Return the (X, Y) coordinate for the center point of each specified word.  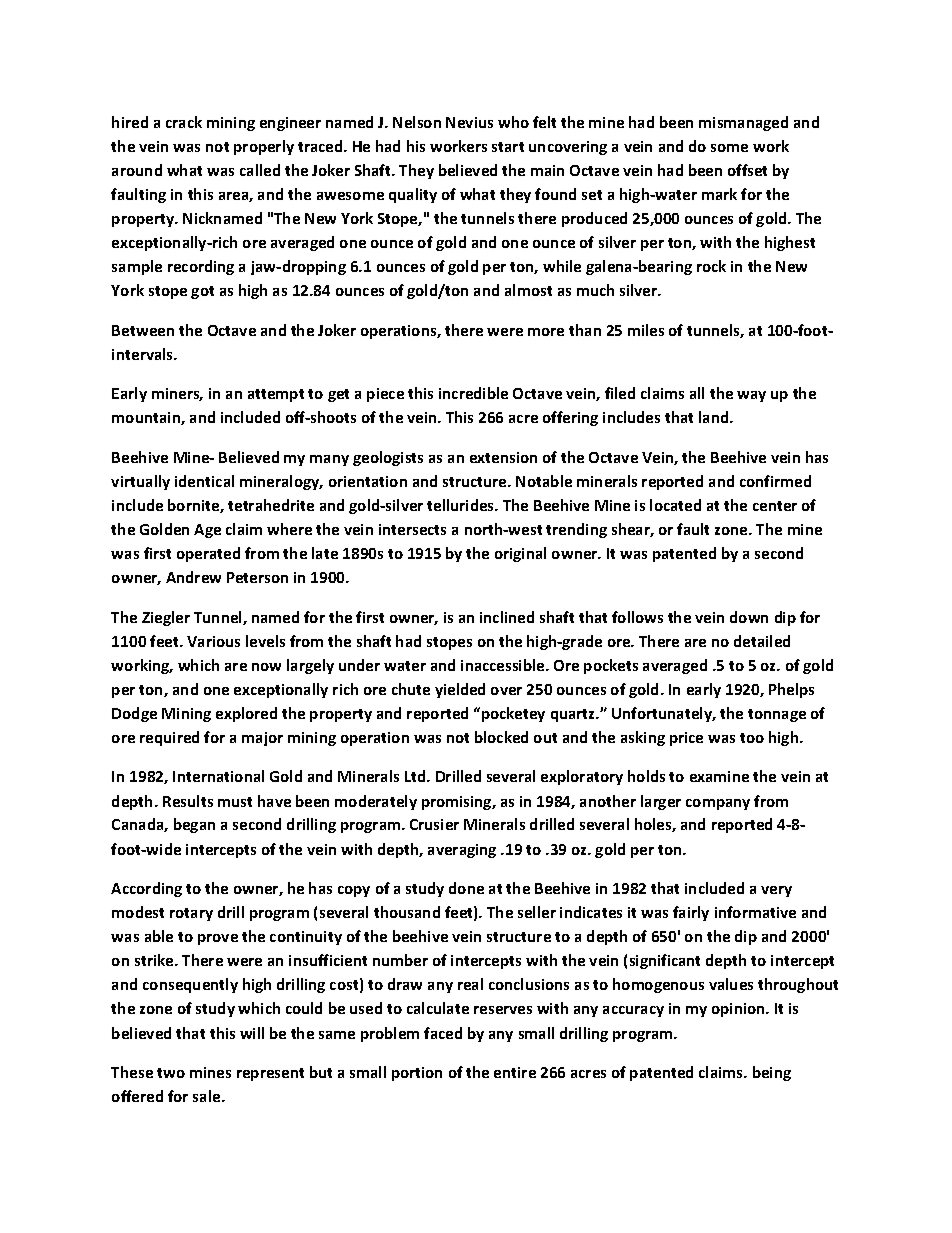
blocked (501, 737)
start (508, 147)
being (772, 1073)
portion (417, 1074)
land (715, 417)
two (171, 1073)
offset (747, 170)
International (218, 776)
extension (503, 457)
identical (204, 481)
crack (184, 122)
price (686, 739)
